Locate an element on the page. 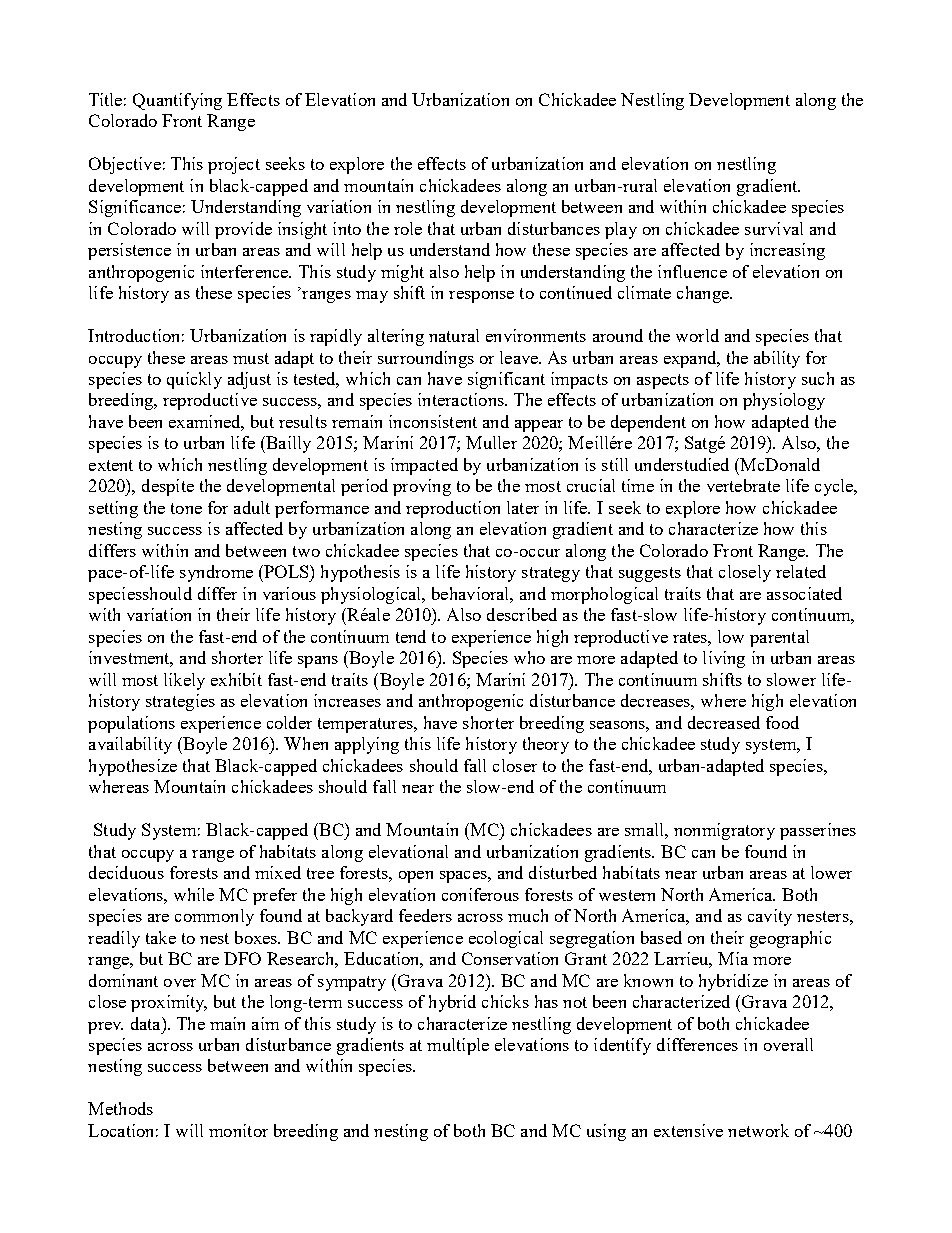  network is located at coordinates (758, 1130).
